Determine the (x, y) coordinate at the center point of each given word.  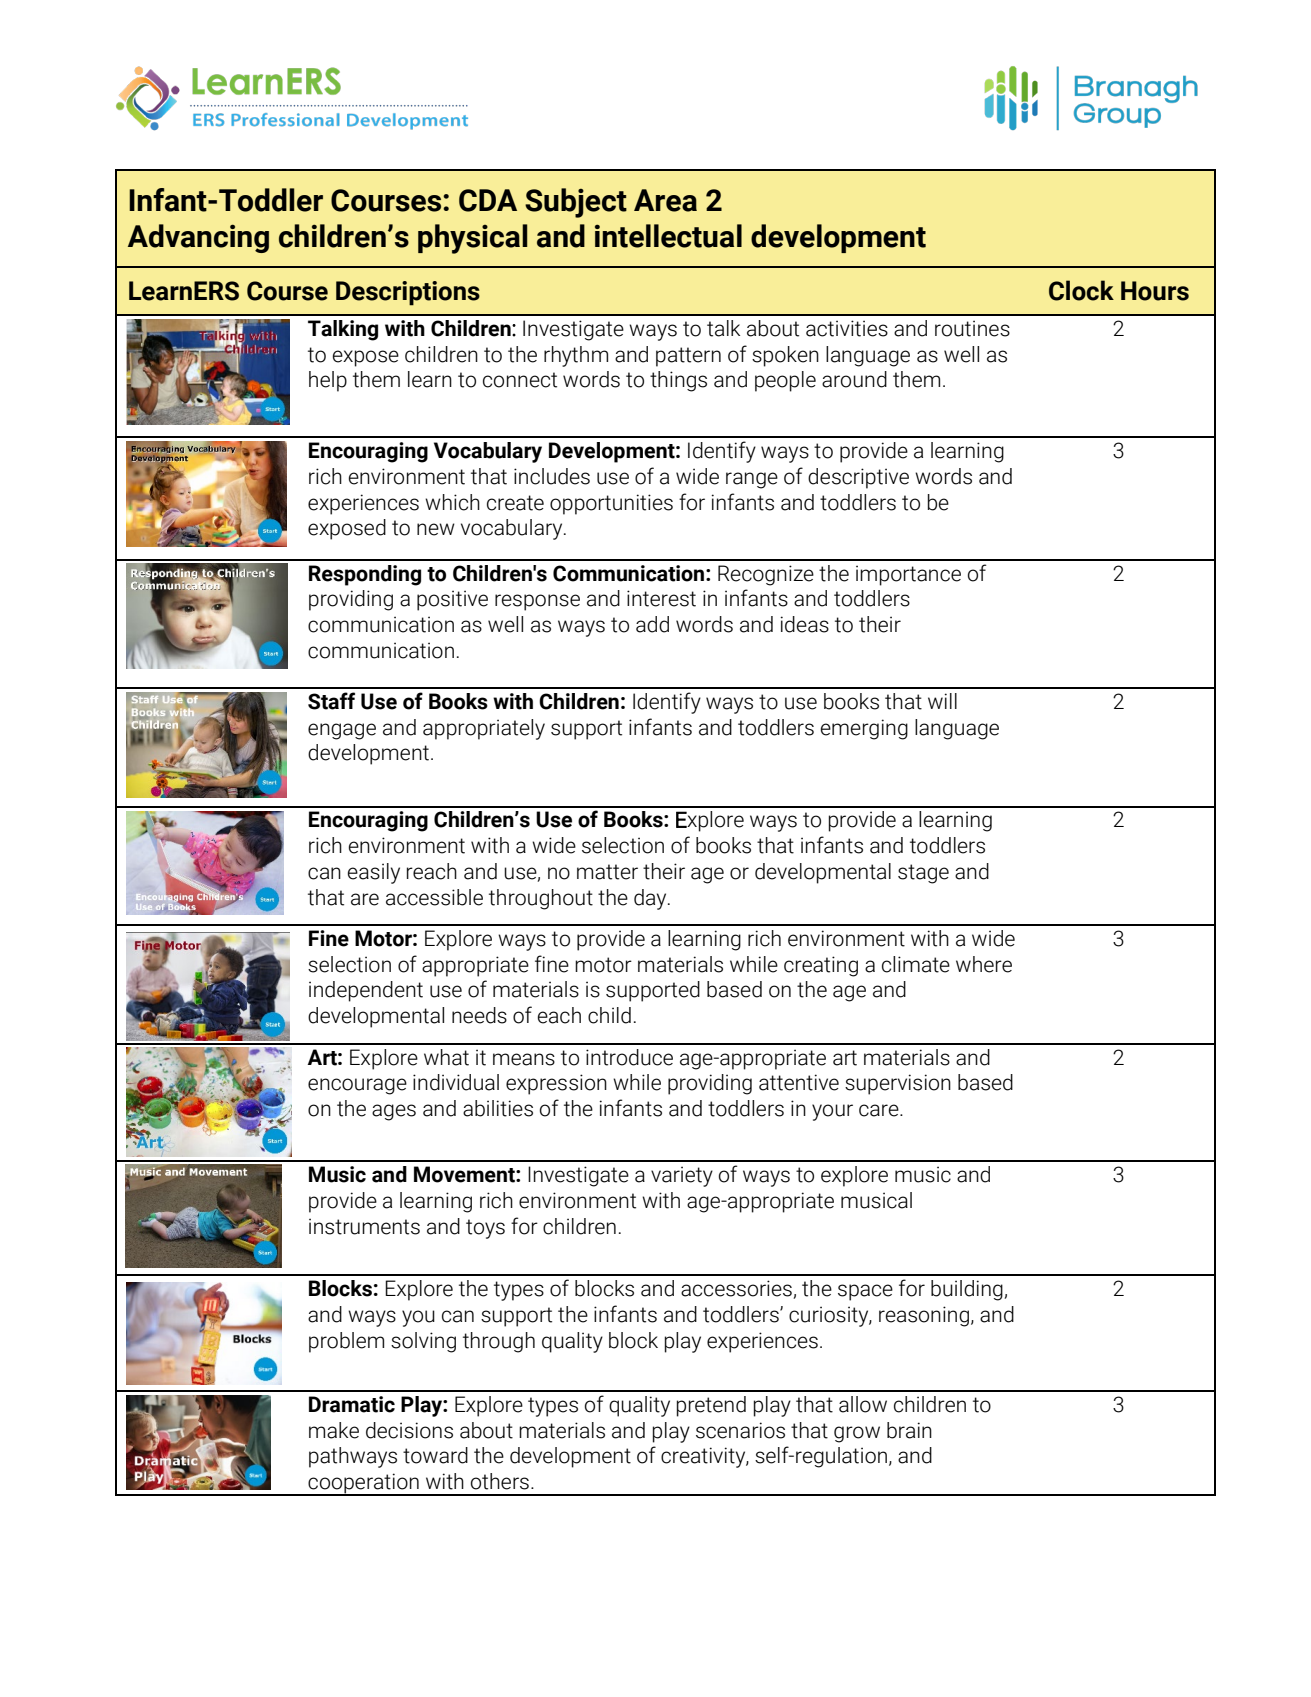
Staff (331, 701)
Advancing (198, 238)
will (942, 701)
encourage (357, 1086)
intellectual (668, 236)
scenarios (740, 1430)
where (984, 964)
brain (909, 1430)
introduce (629, 1057)
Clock (1081, 290)
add (652, 624)
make (334, 1430)
